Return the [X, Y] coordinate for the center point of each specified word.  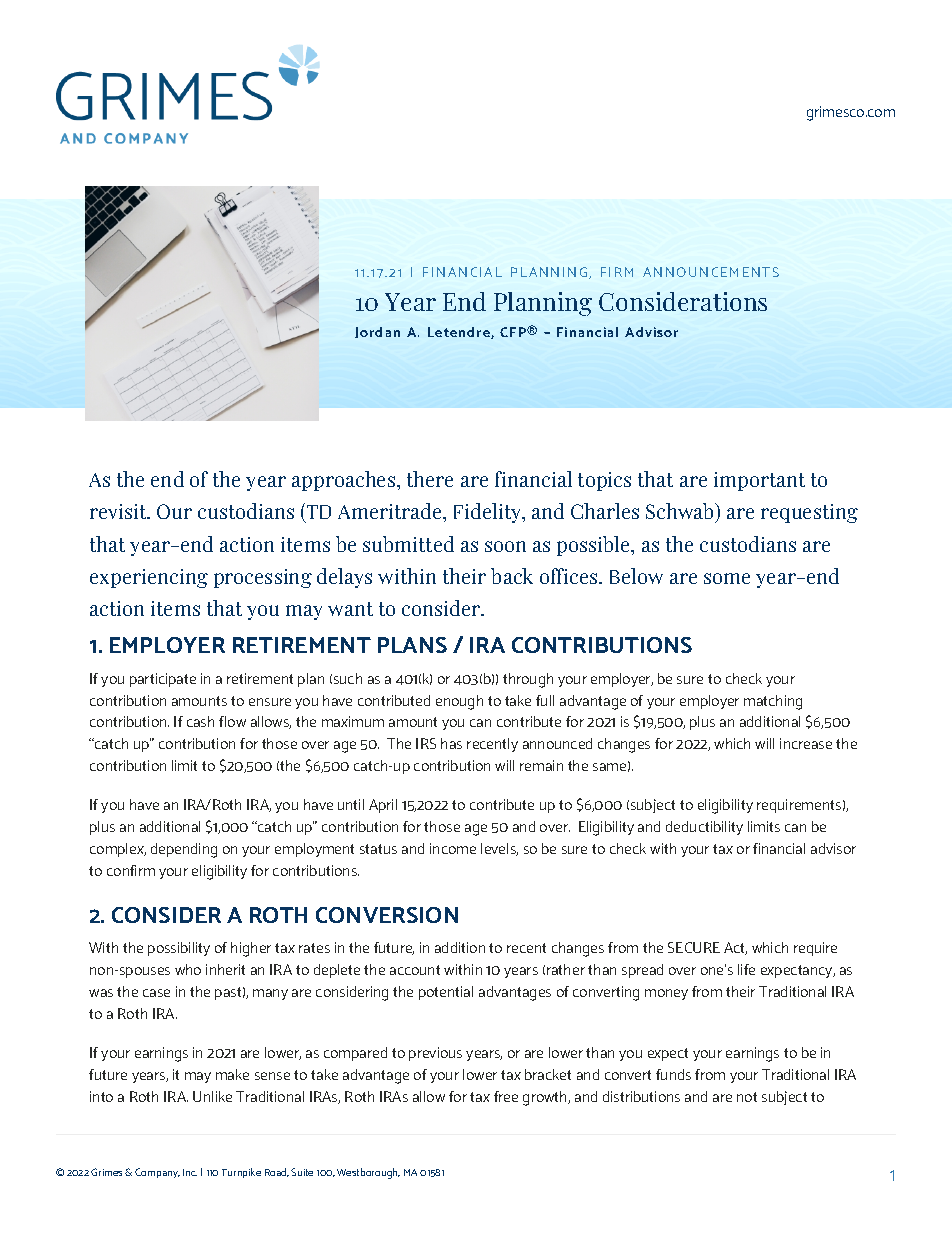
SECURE [694, 947]
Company [157, 1173]
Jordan [377, 332]
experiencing [149, 578]
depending [184, 850]
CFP [514, 332]
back [512, 576]
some [727, 578]
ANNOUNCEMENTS [711, 272]
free [506, 1096]
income [453, 848]
